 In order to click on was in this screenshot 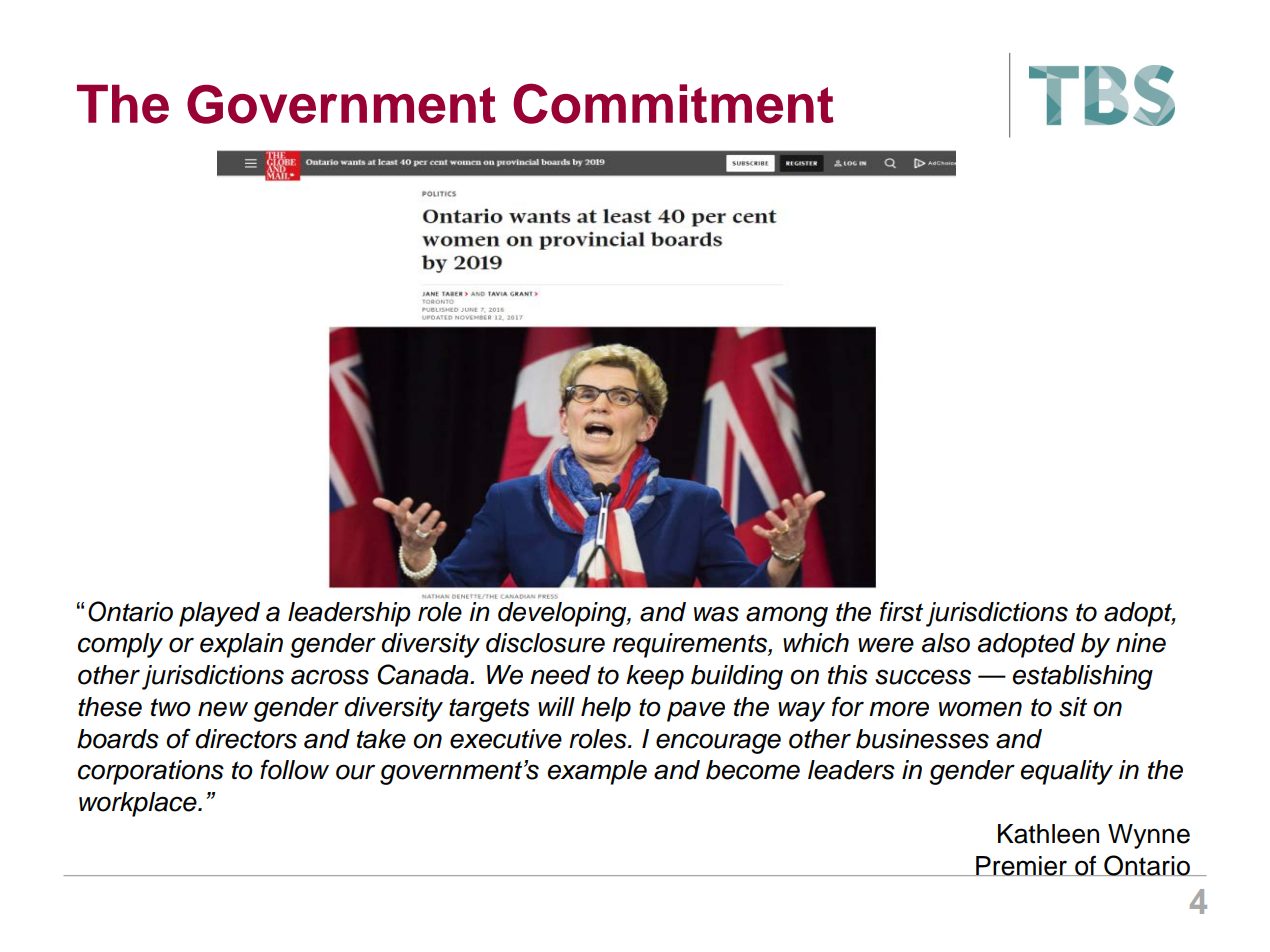, I will do `click(716, 614)`.
